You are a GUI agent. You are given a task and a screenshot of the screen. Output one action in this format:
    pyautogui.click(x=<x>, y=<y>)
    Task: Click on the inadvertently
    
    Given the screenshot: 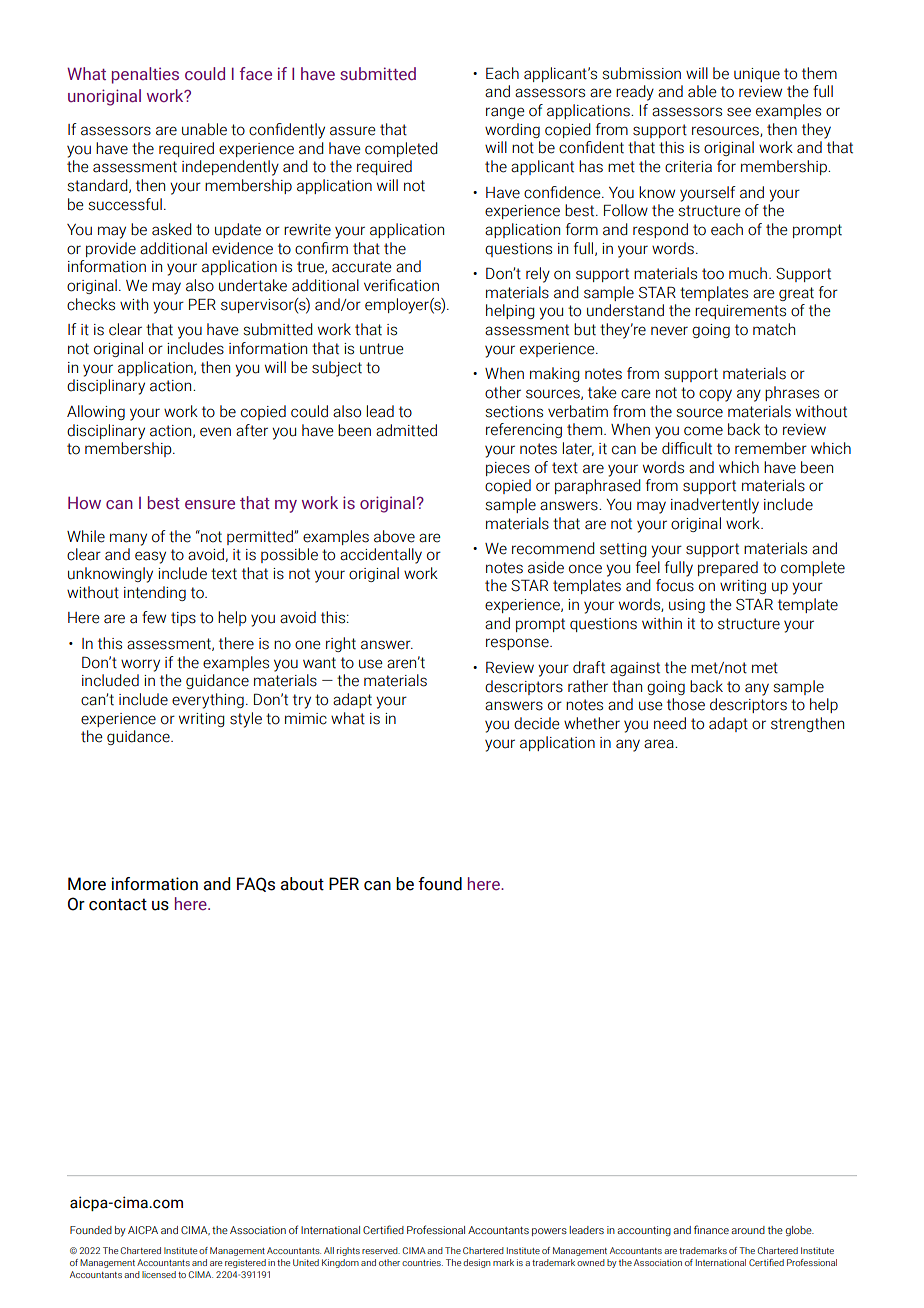 What is the action you would take?
    pyautogui.click(x=715, y=506)
